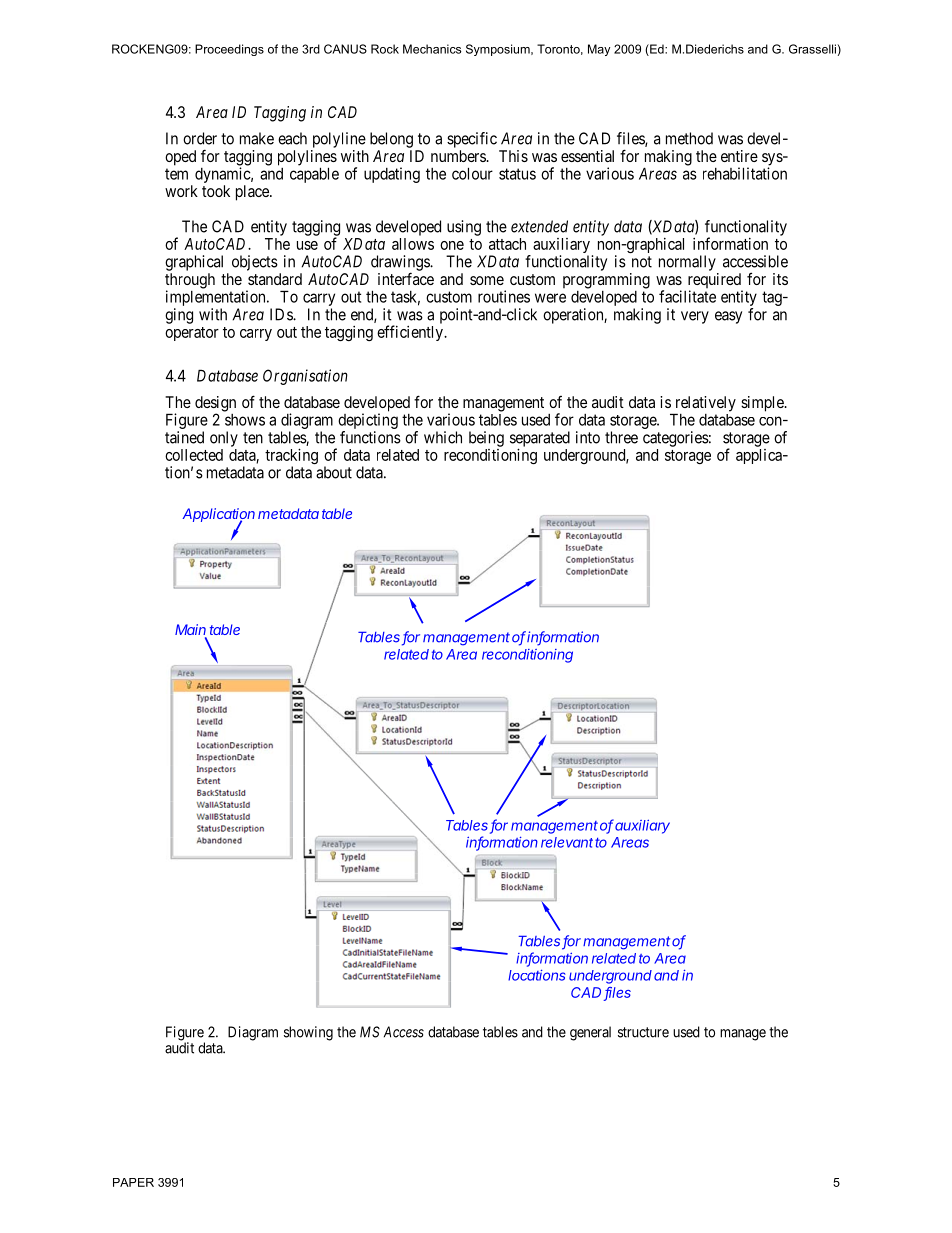 The image size is (952, 1233). What do you see at coordinates (229, 50) in the screenshot?
I see `Proceedings` at bounding box center [229, 50].
